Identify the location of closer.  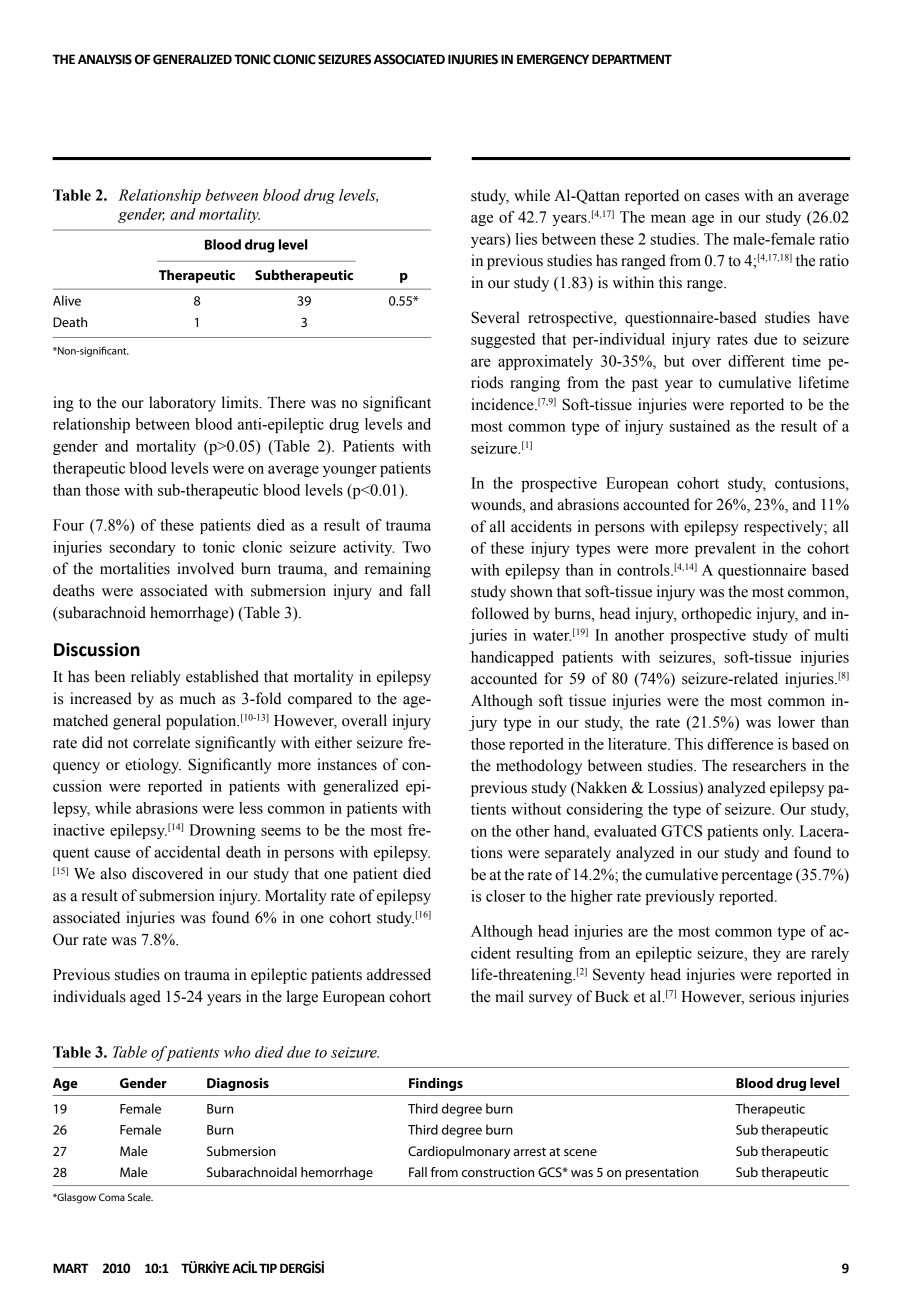
(505, 896).
